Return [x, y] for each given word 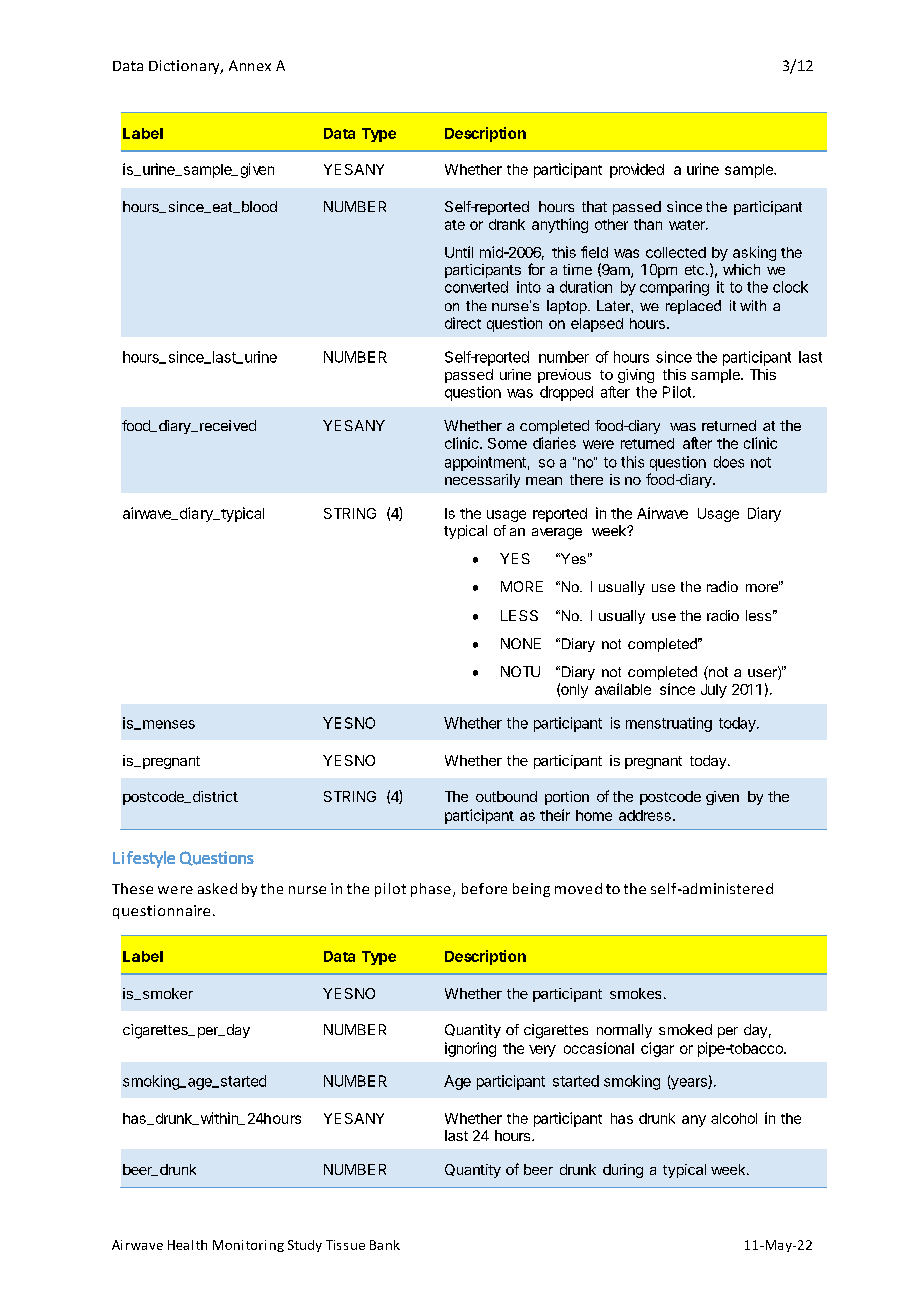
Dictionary [185, 67]
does [729, 462]
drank [507, 224]
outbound [506, 796]
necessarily [482, 481]
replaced [693, 307]
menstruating [669, 724]
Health [187, 1245]
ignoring [470, 1049]
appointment [485, 463]
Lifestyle [144, 859]
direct [463, 323]
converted [476, 287]
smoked [685, 1029]
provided [637, 170]
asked [217, 888]
